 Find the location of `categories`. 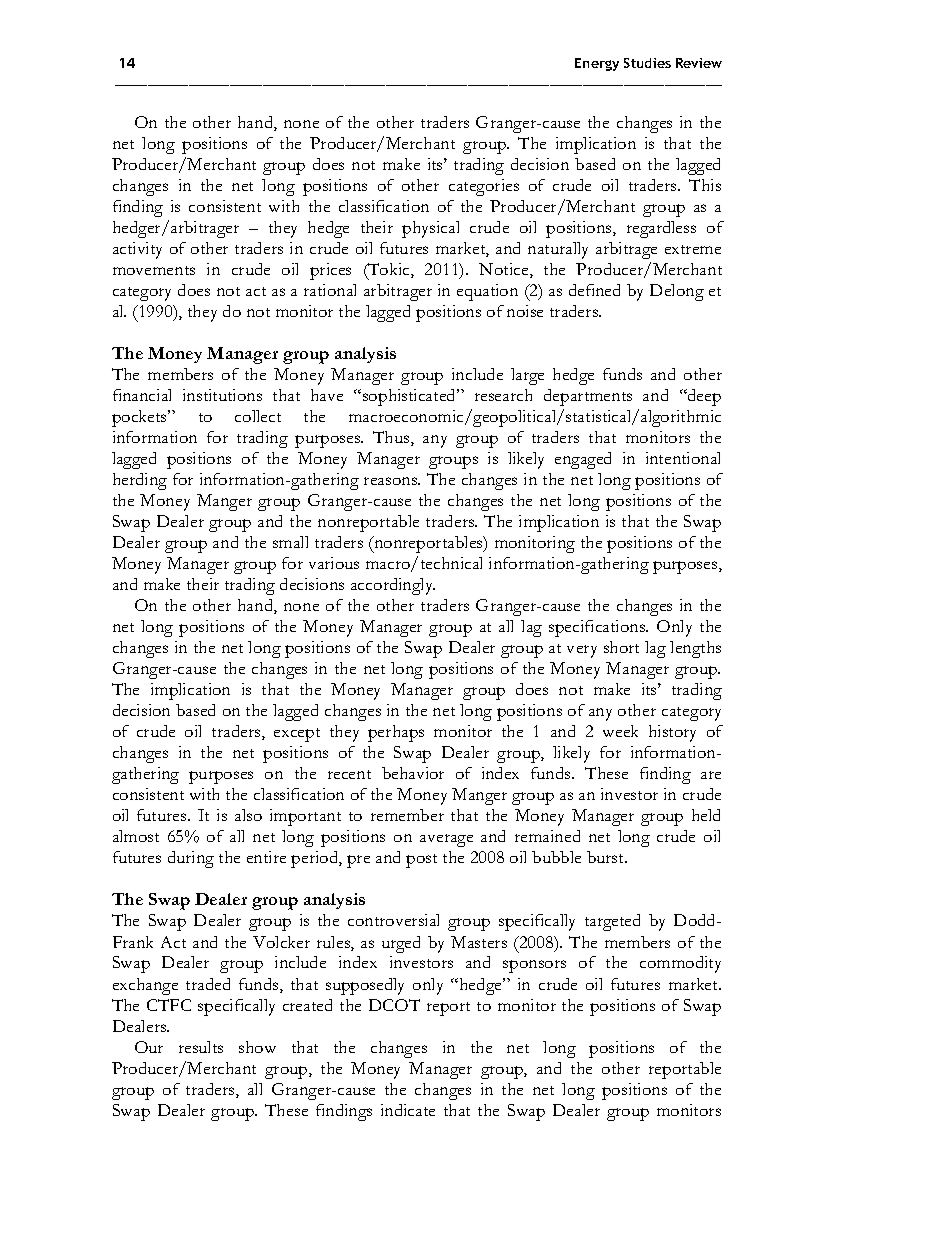

categories is located at coordinates (484, 187).
